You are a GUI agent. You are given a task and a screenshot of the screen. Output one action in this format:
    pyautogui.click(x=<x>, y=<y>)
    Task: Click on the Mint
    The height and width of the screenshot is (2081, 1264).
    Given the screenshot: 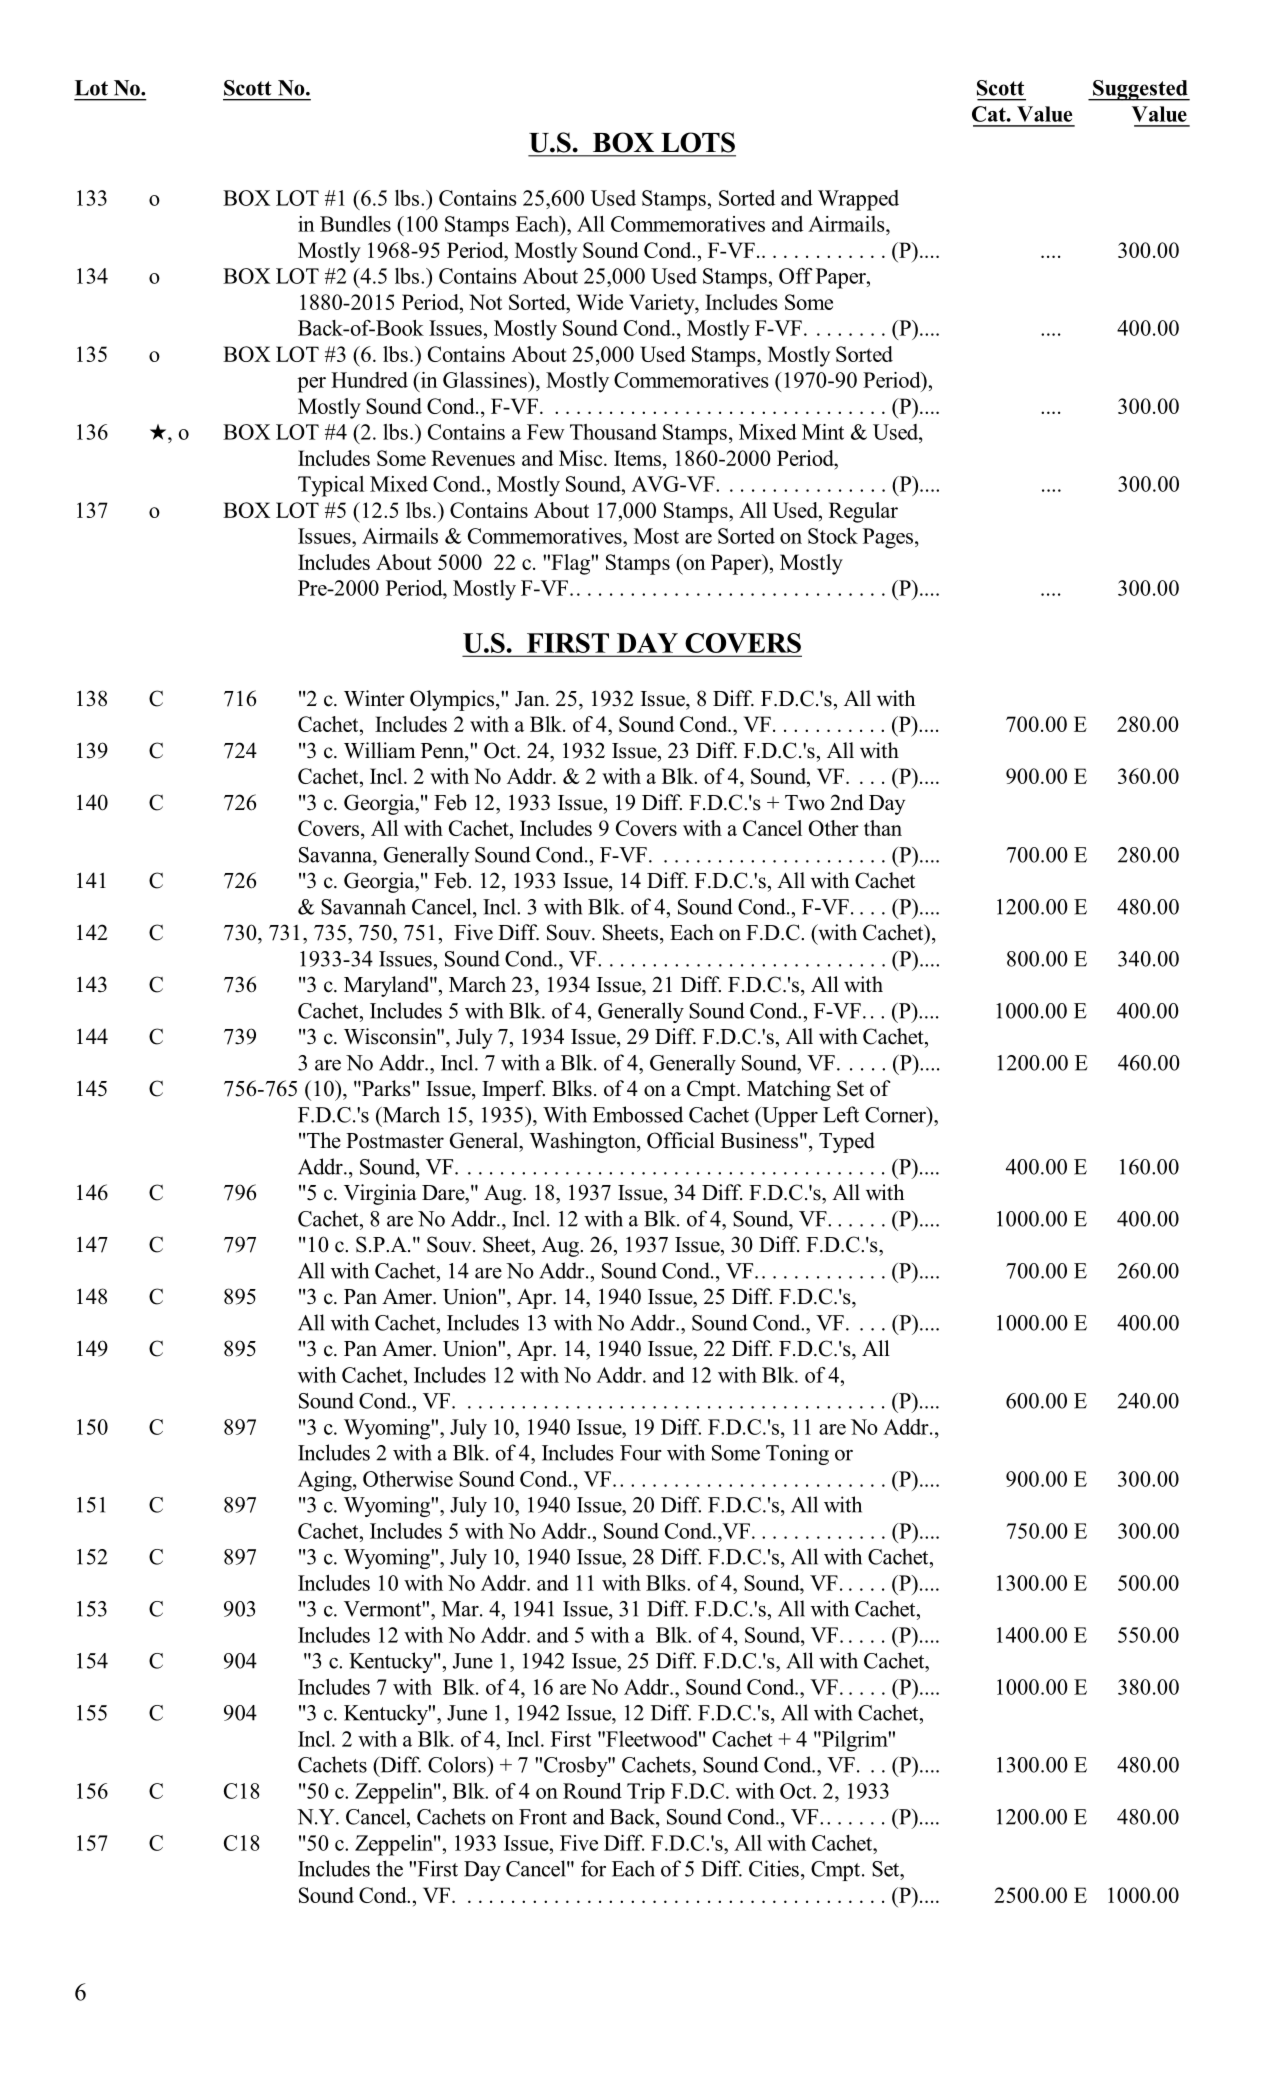 What is the action you would take?
    pyautogui.click(x=823, y=432)
